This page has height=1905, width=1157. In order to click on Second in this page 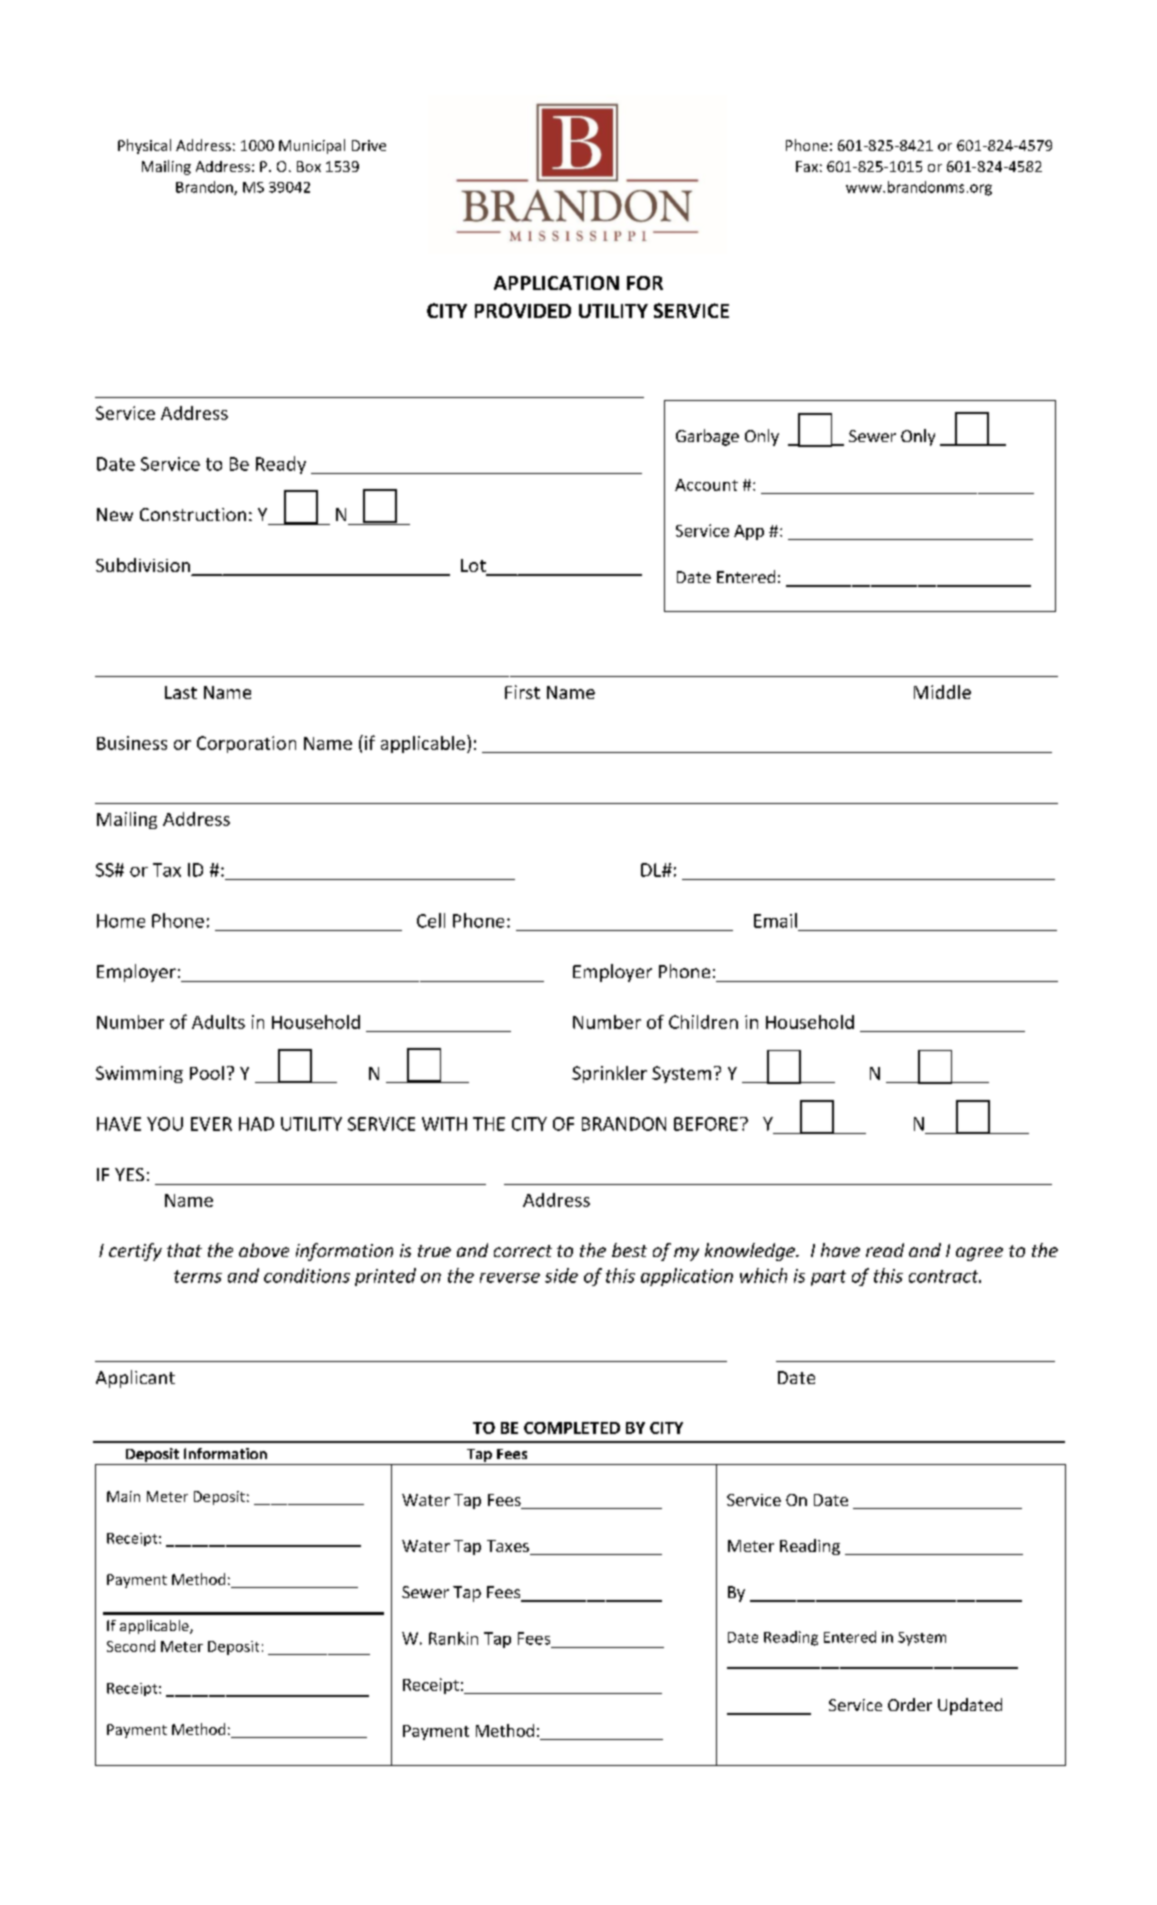, I will do `click(131, 1646)`.
